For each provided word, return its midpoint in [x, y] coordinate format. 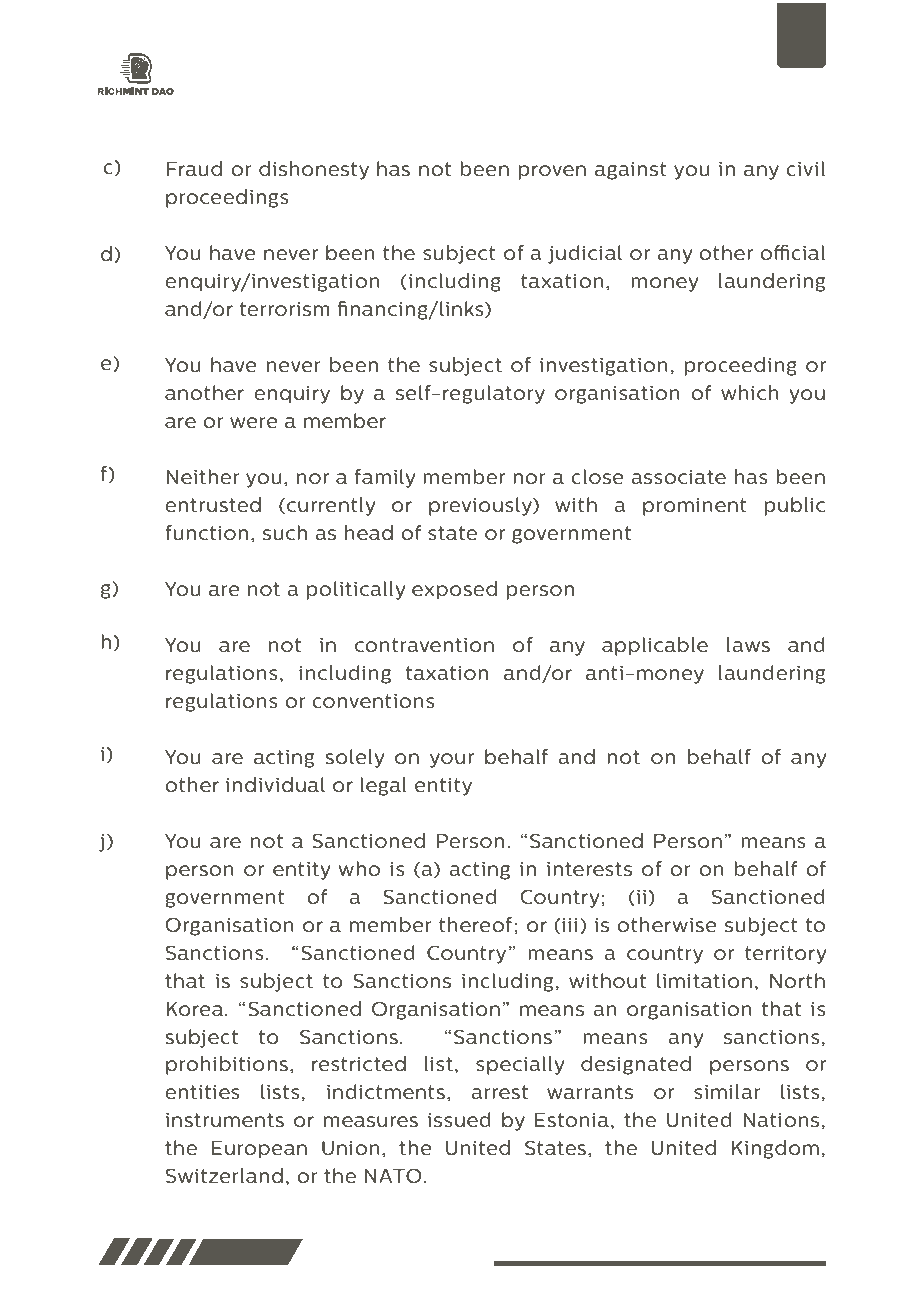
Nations [781, 1120]
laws [748, 644]
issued [459, 1119]
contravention [424, 645]
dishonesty [314, 170]
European [259, 1150]
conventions [373, 701]
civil [805, 168]
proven [552, 172]
